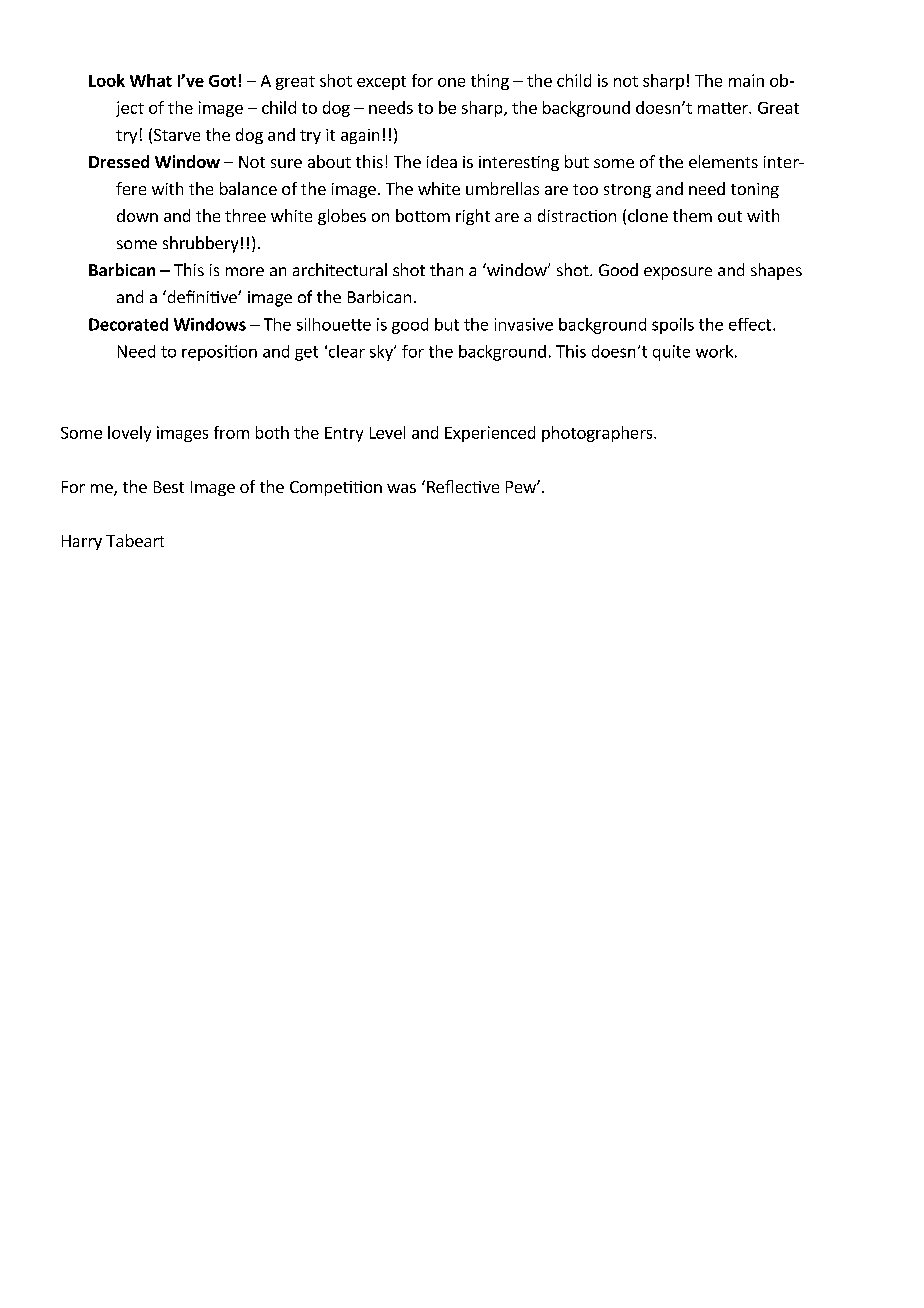 Image resolution: width=924 pixels, height=1308 pixels. Describe the element at coordinates (387, 432) in the page. I see `Level` at that location.
